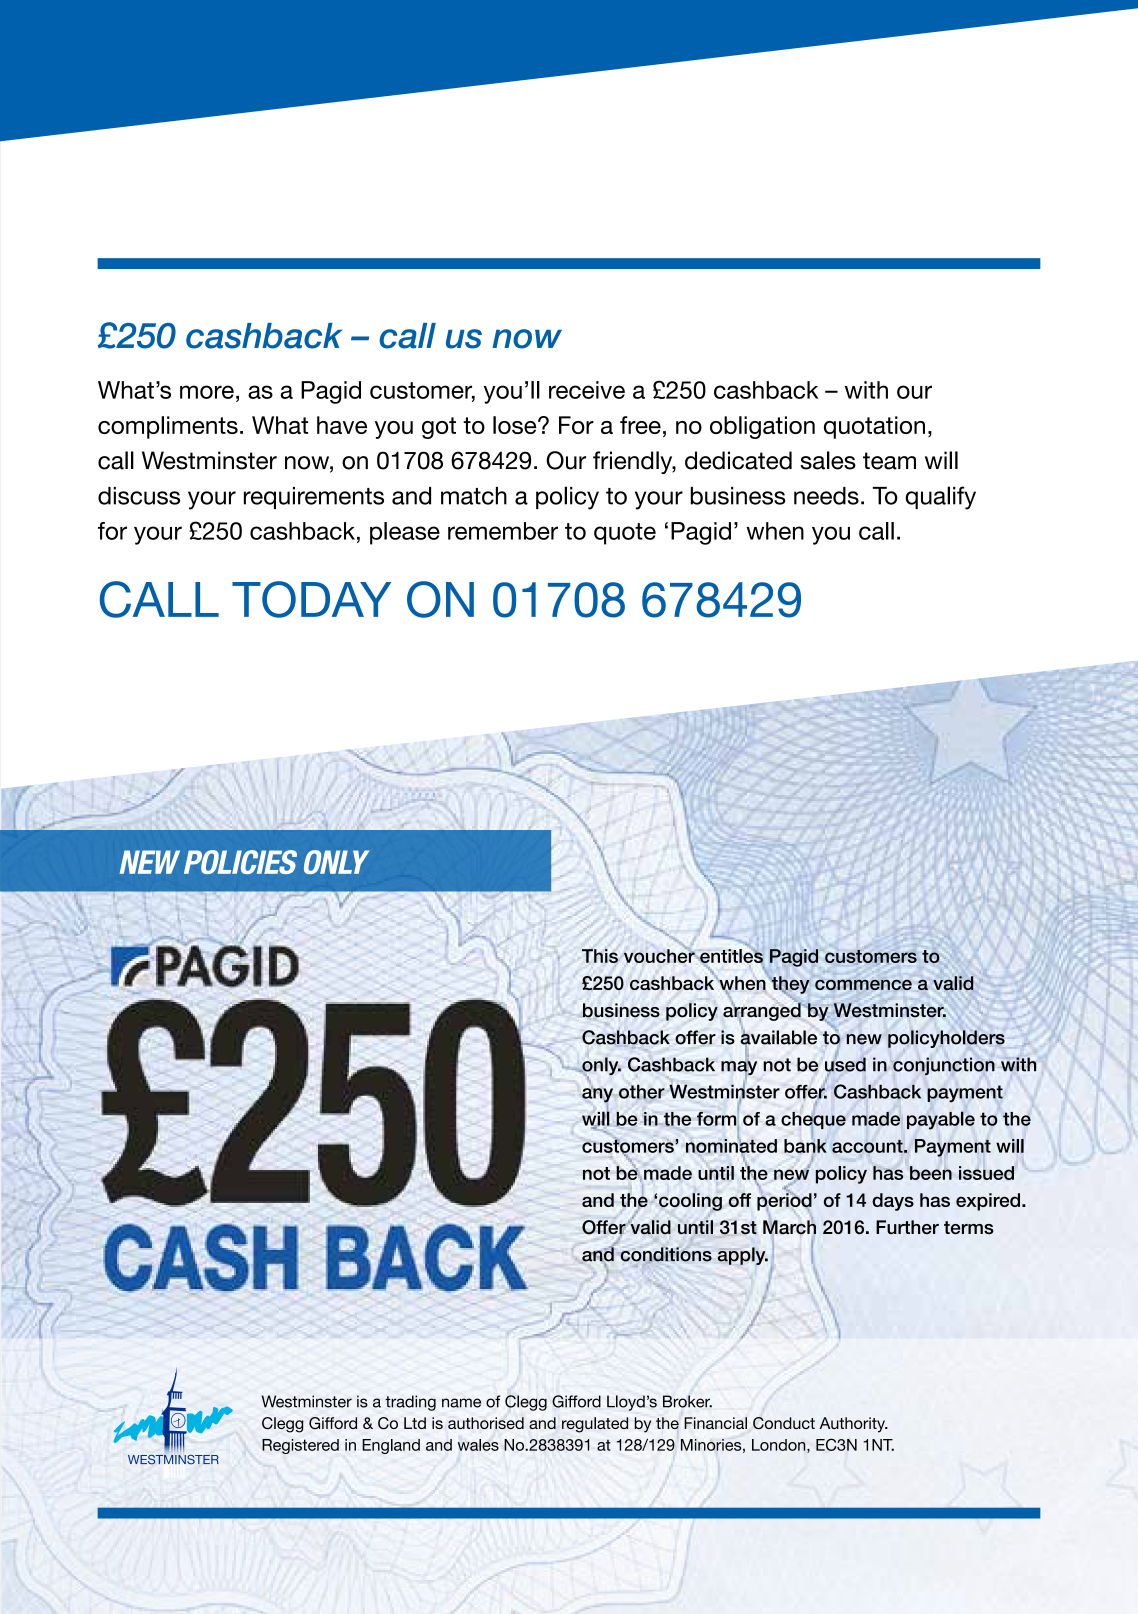 This screenshot has height=1614, width=1138. I want to click on regulated, so click(595, 1425).
